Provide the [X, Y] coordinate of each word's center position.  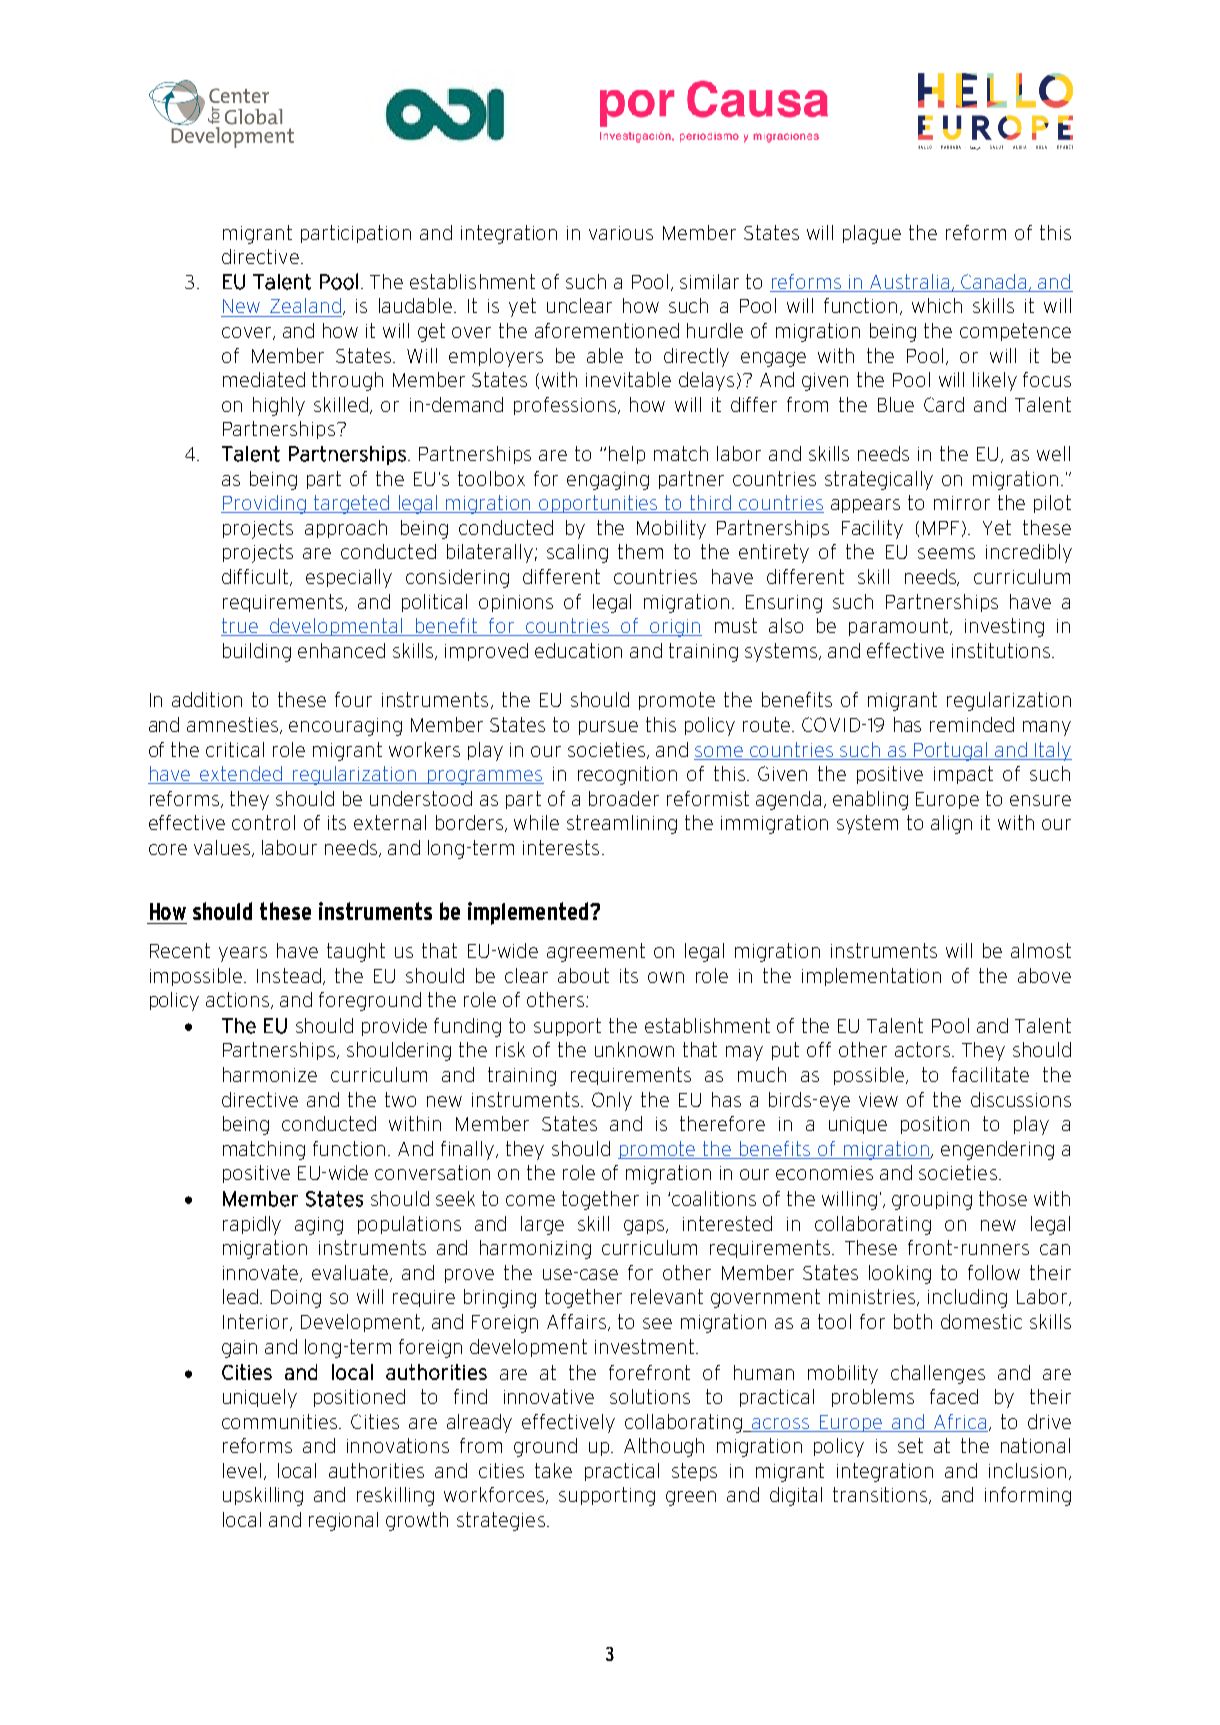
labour [289, 847]
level [242, 1470]
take [553, 1470]
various [621, 233]
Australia [910, 283]
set [910, 1445]
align [951, 824]
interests [561, 847]
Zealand [305, 305]
